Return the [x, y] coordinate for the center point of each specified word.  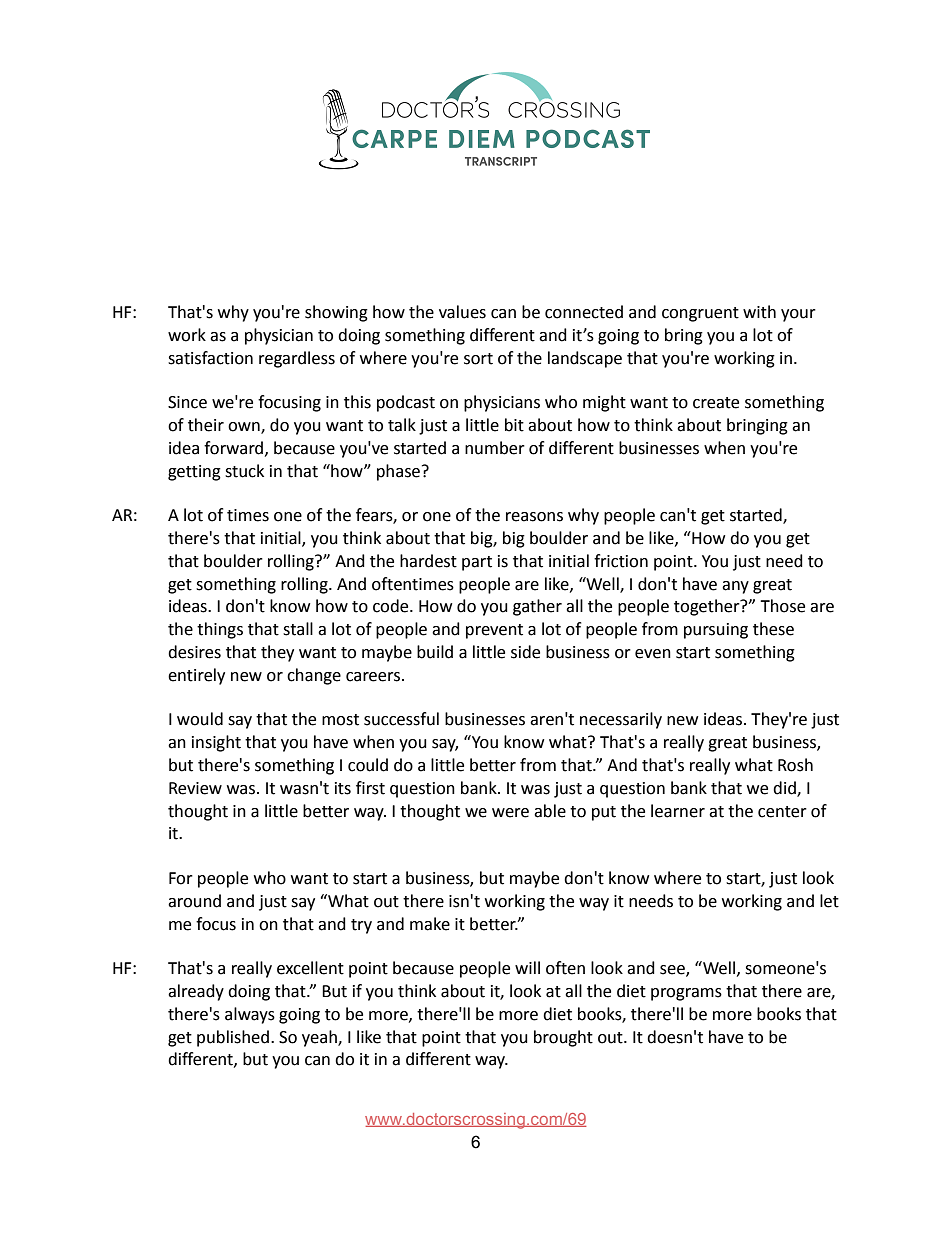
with [759, 312]
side [525, 652]
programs [686, 994]
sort [478, 359]
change [314, 676]
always [250, 1015]
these [773, 629]
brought [563, 1038]
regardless [297, 359]
